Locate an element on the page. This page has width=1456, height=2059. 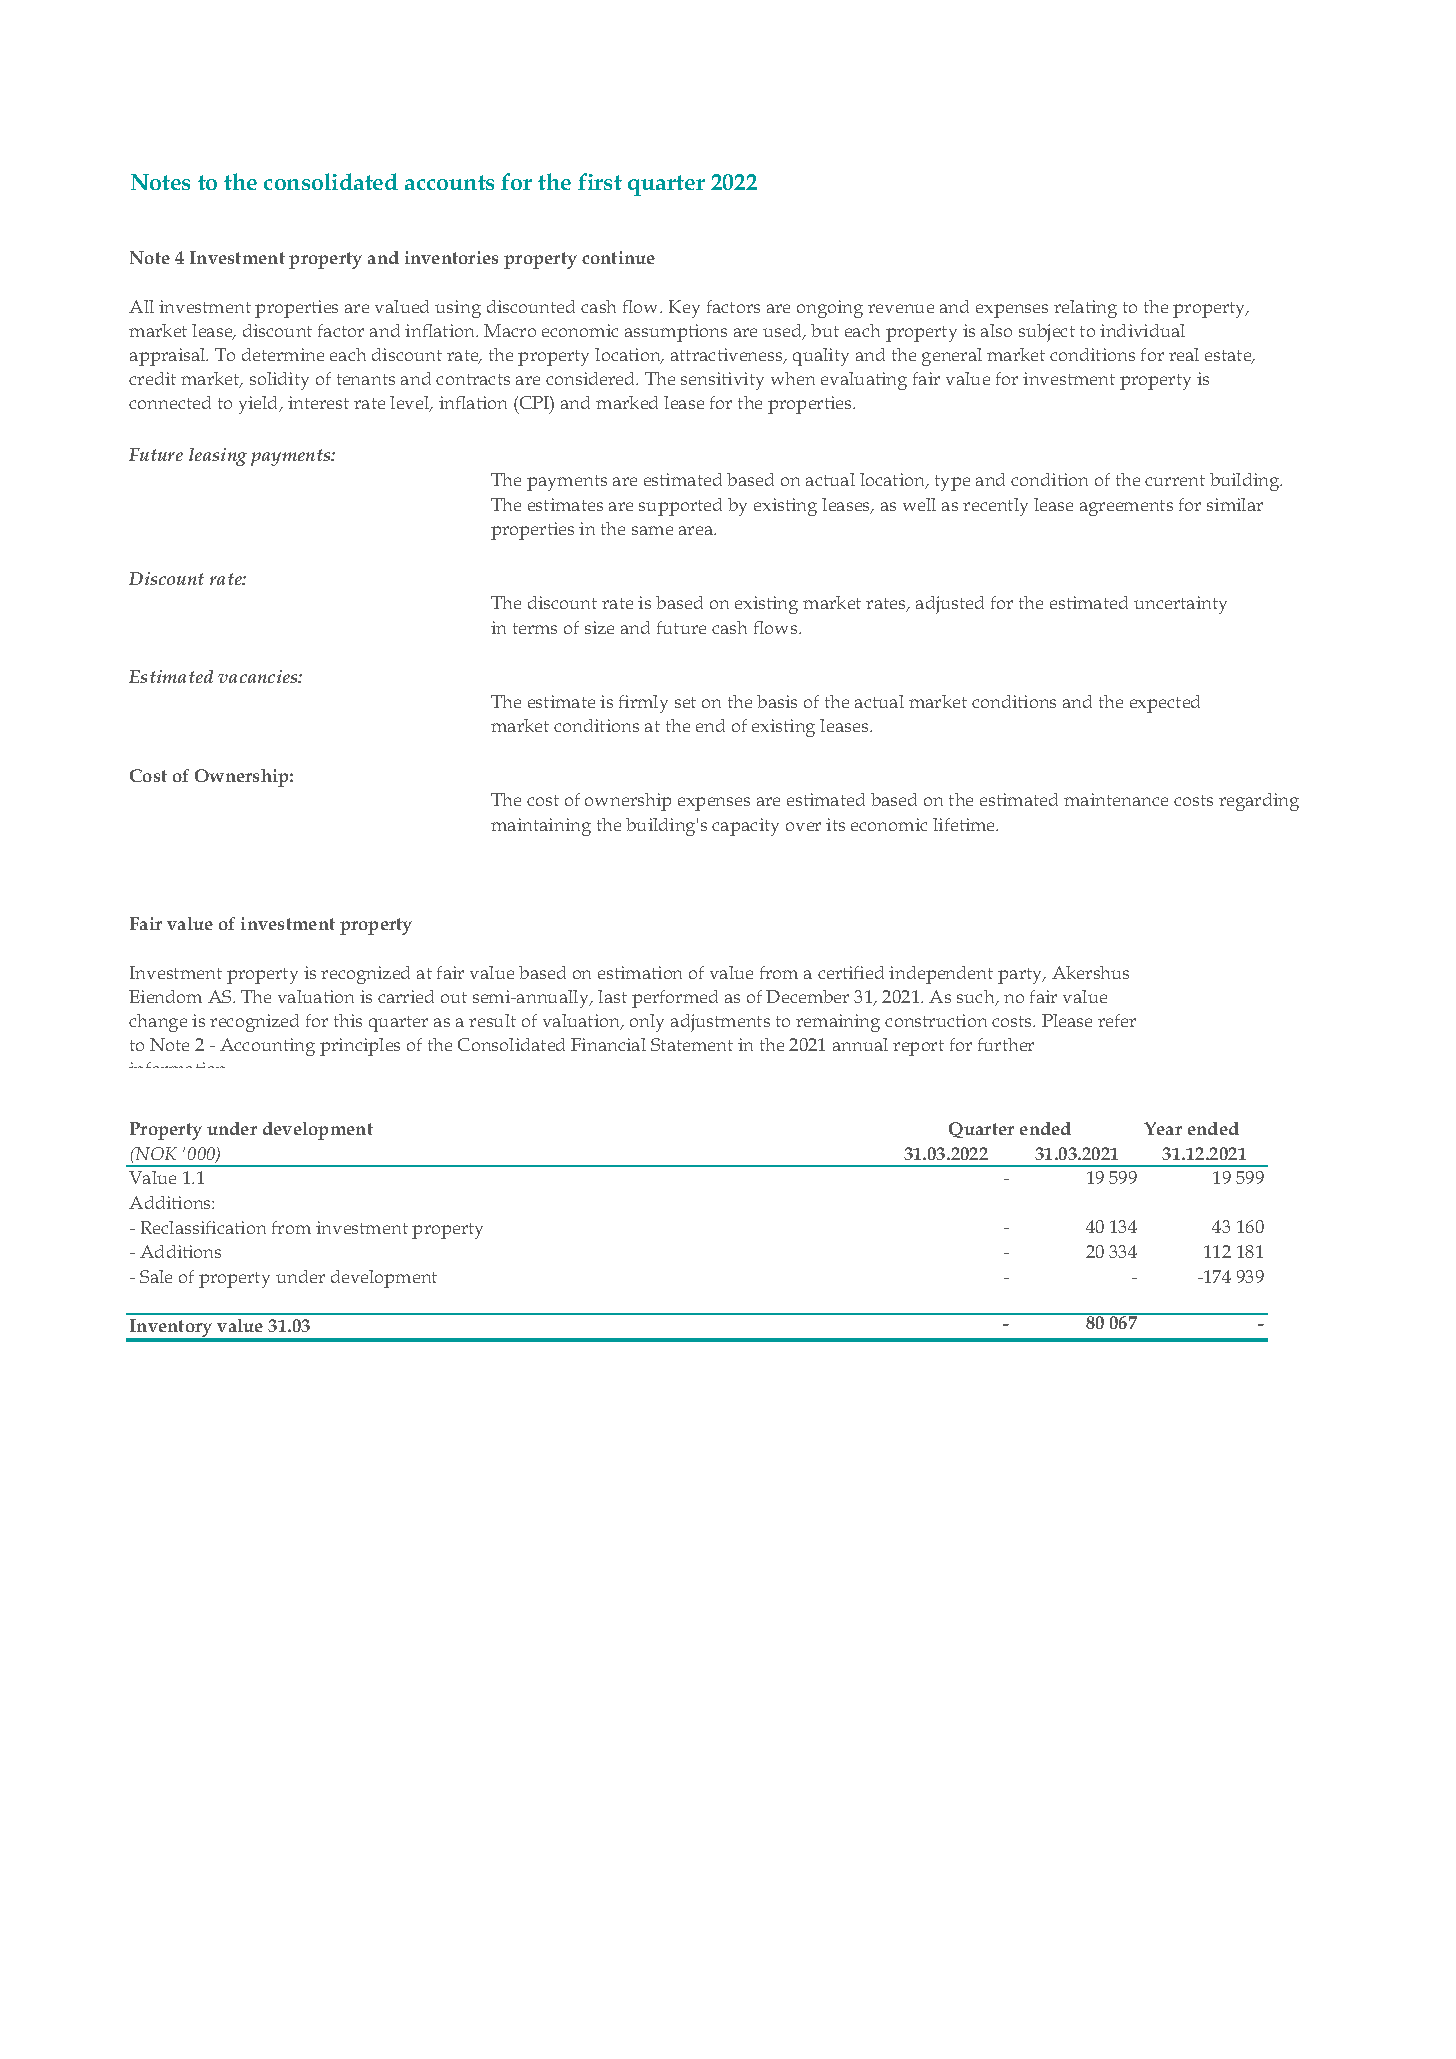
area is located at coordinates (697, 530).
